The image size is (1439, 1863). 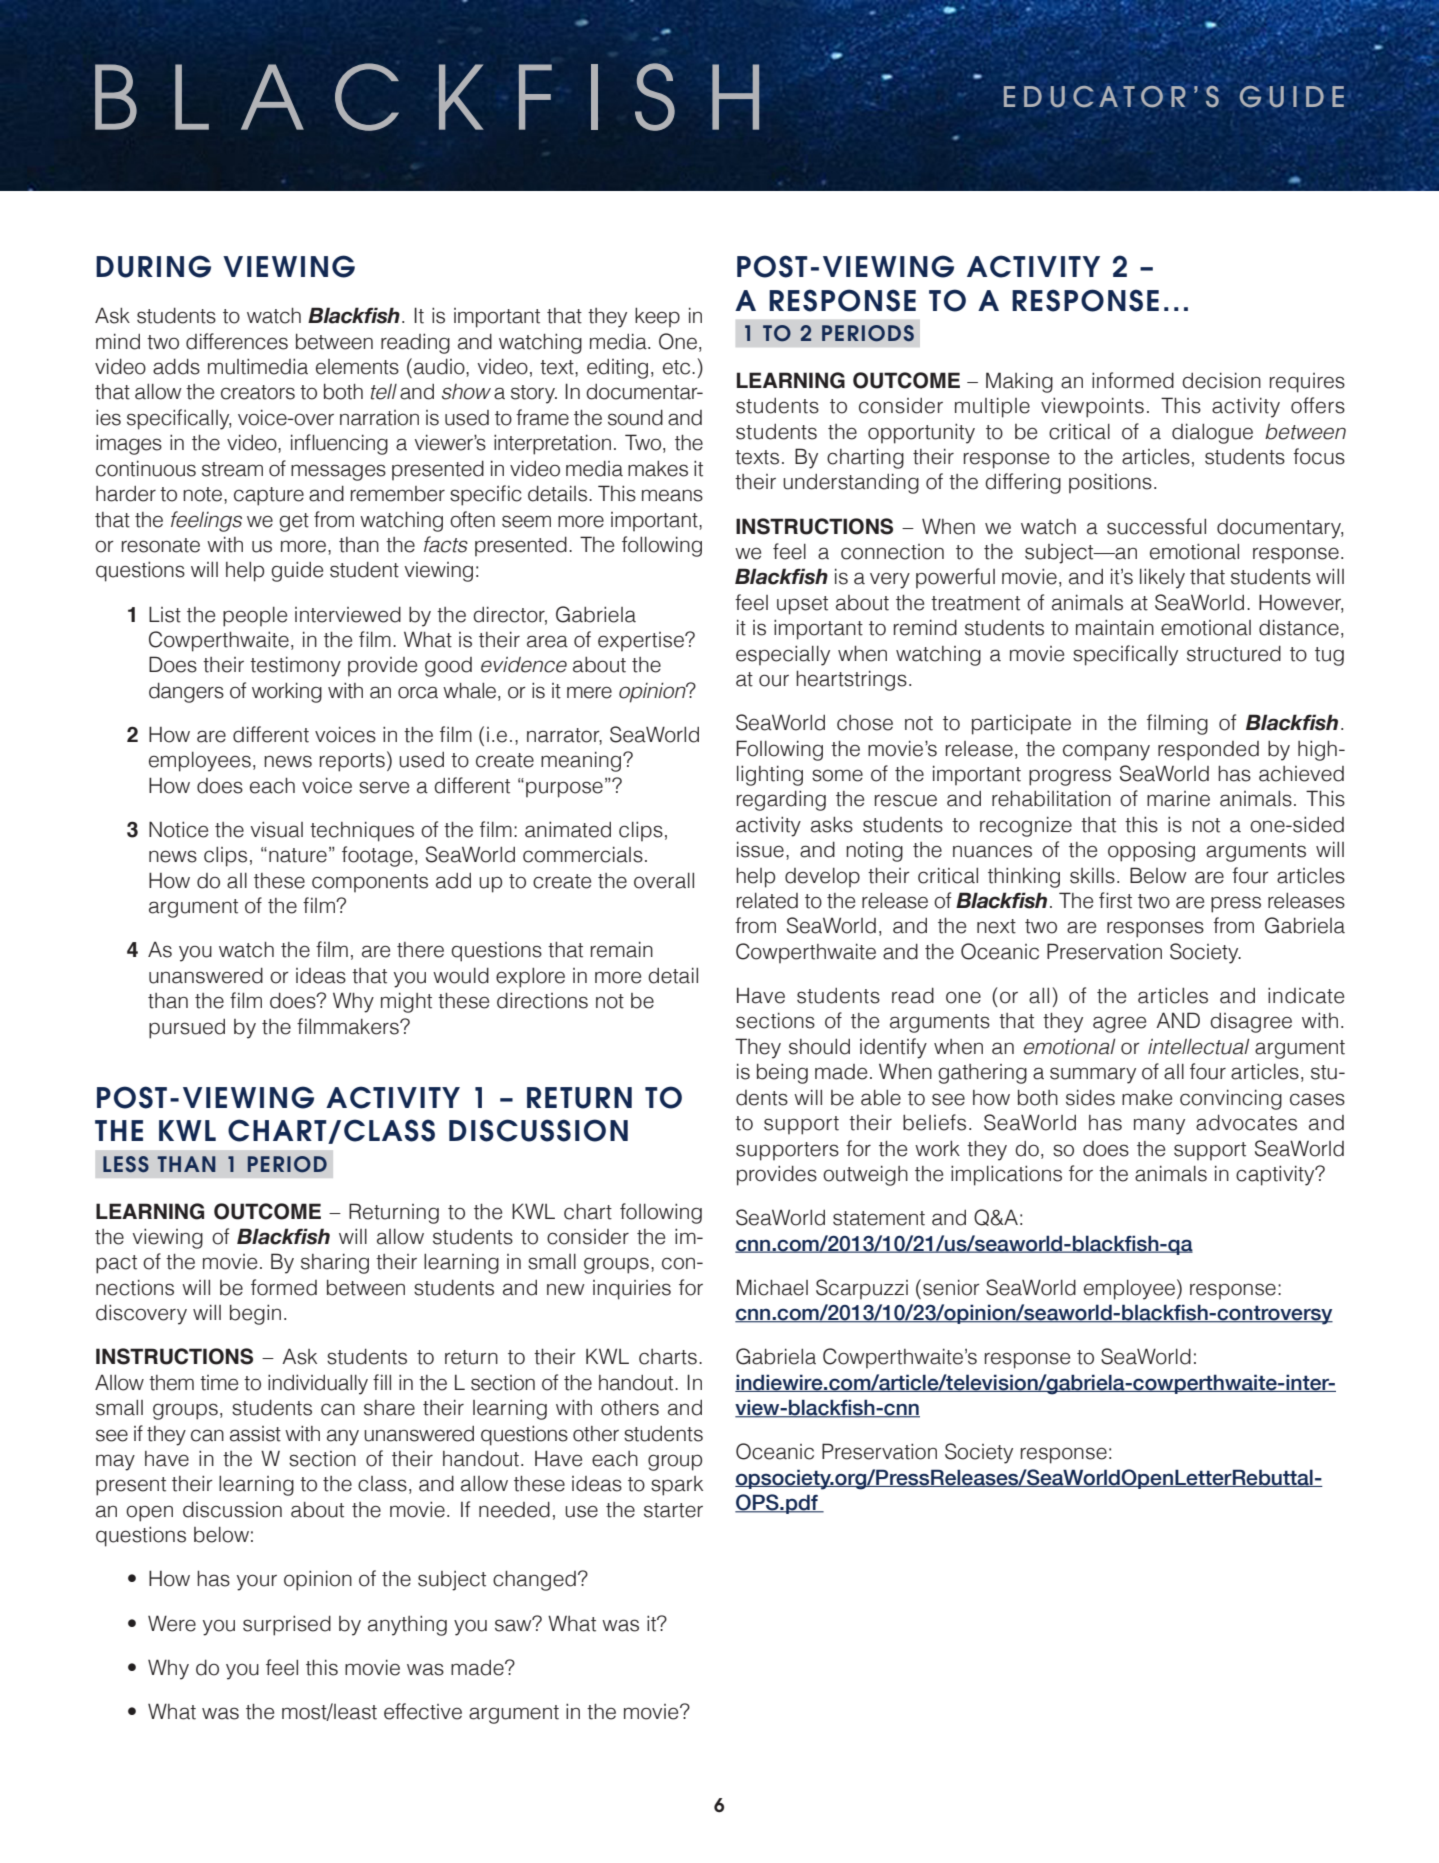 What do you see at coordinates (767, 901) in the document?
I see `related` at bounding box center [767, 901].
